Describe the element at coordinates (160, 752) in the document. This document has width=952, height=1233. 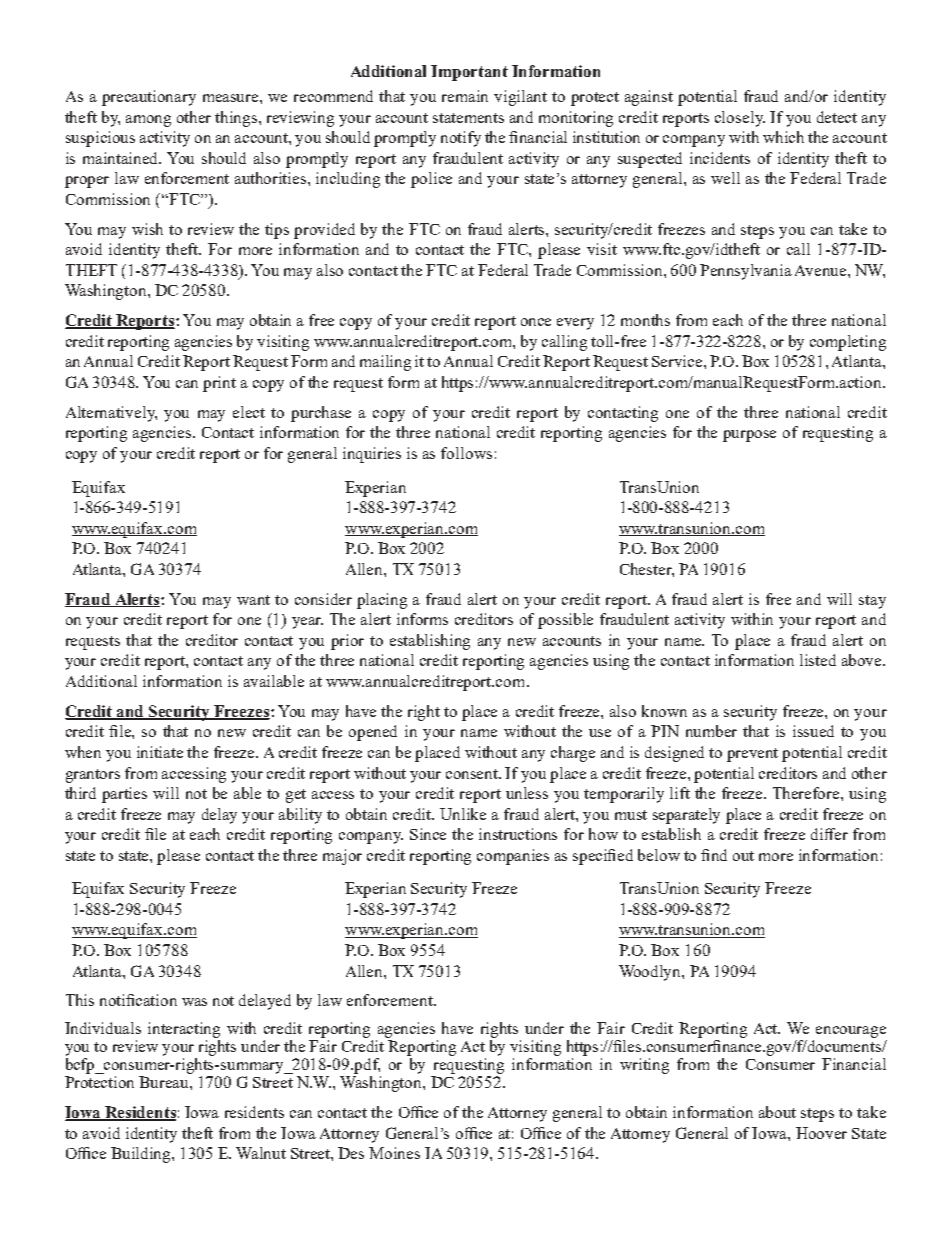
I see `initiate` at that location.
